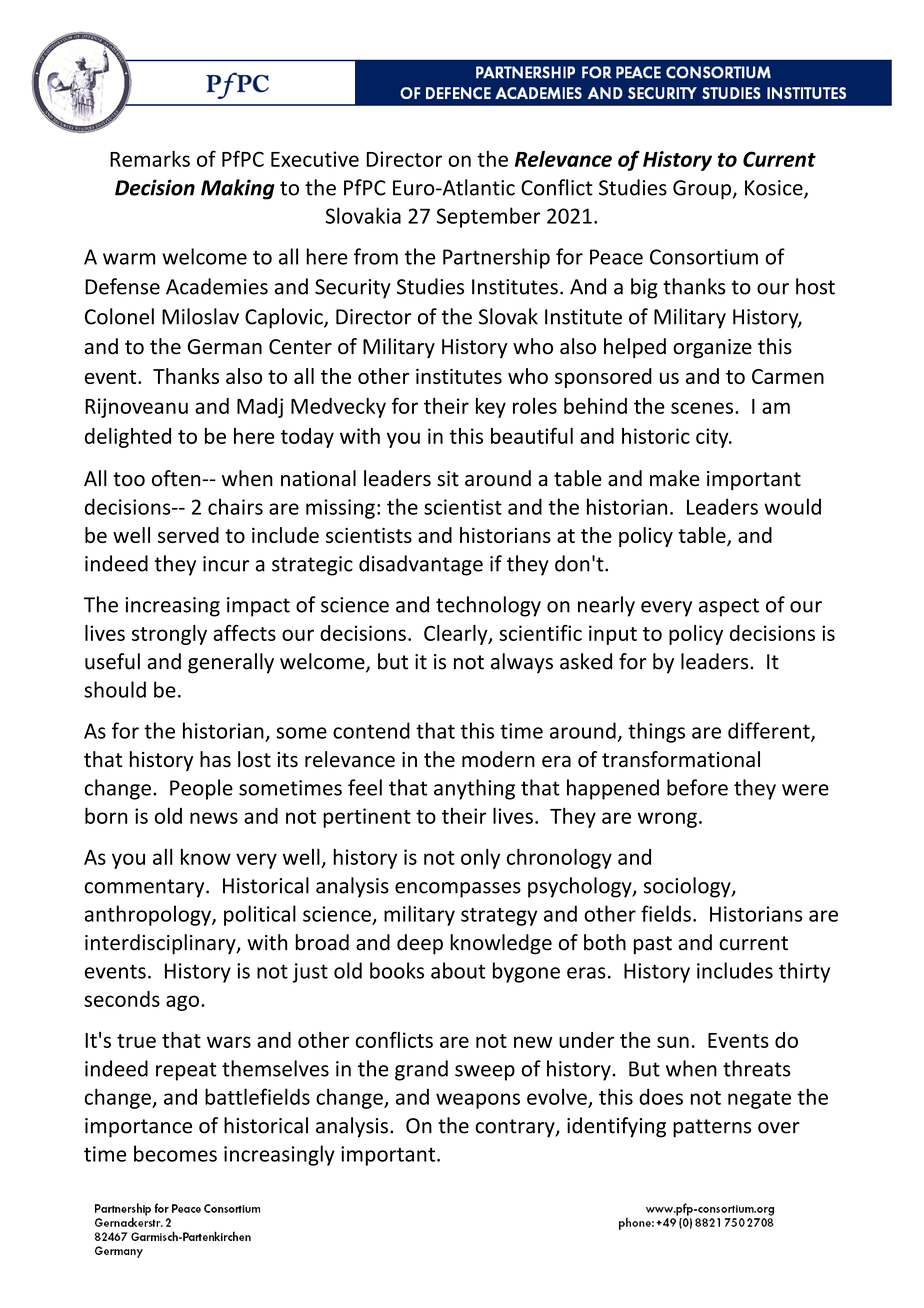 Image resolution: width=924 pixels, height=1308 pixels. I want to click on strongly, so click(169, 635).
